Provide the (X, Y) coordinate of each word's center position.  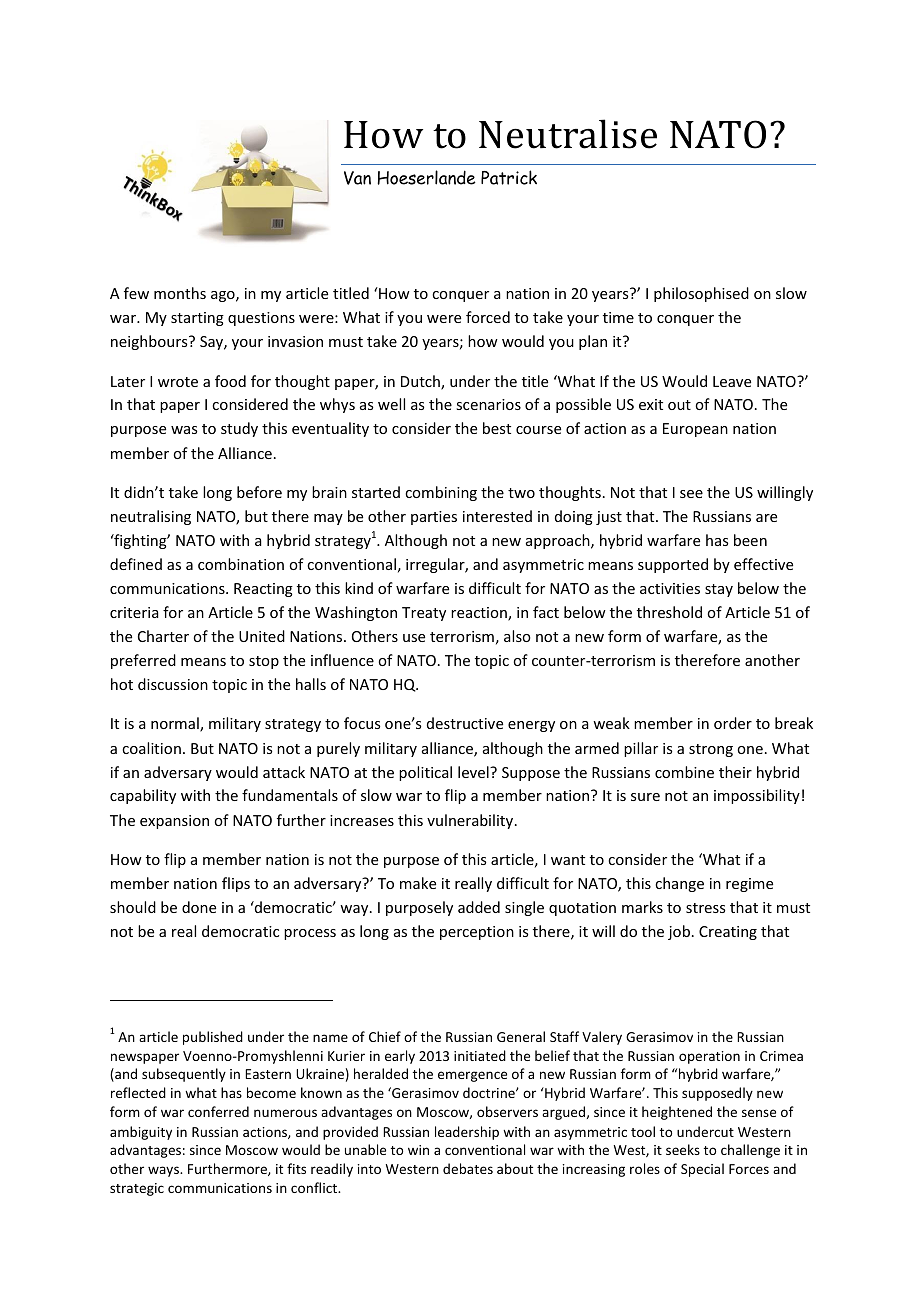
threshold (669, 612)
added (479, 907)
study (239, 429)
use (414, 638)
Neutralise (568, 134)
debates (468, 1168)
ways (164, 1171)
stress (705, 908)
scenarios (488, 404)
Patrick (509, 177)
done (199, 907)
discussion (173, 684)
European (695, 430)
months (180, 293)
